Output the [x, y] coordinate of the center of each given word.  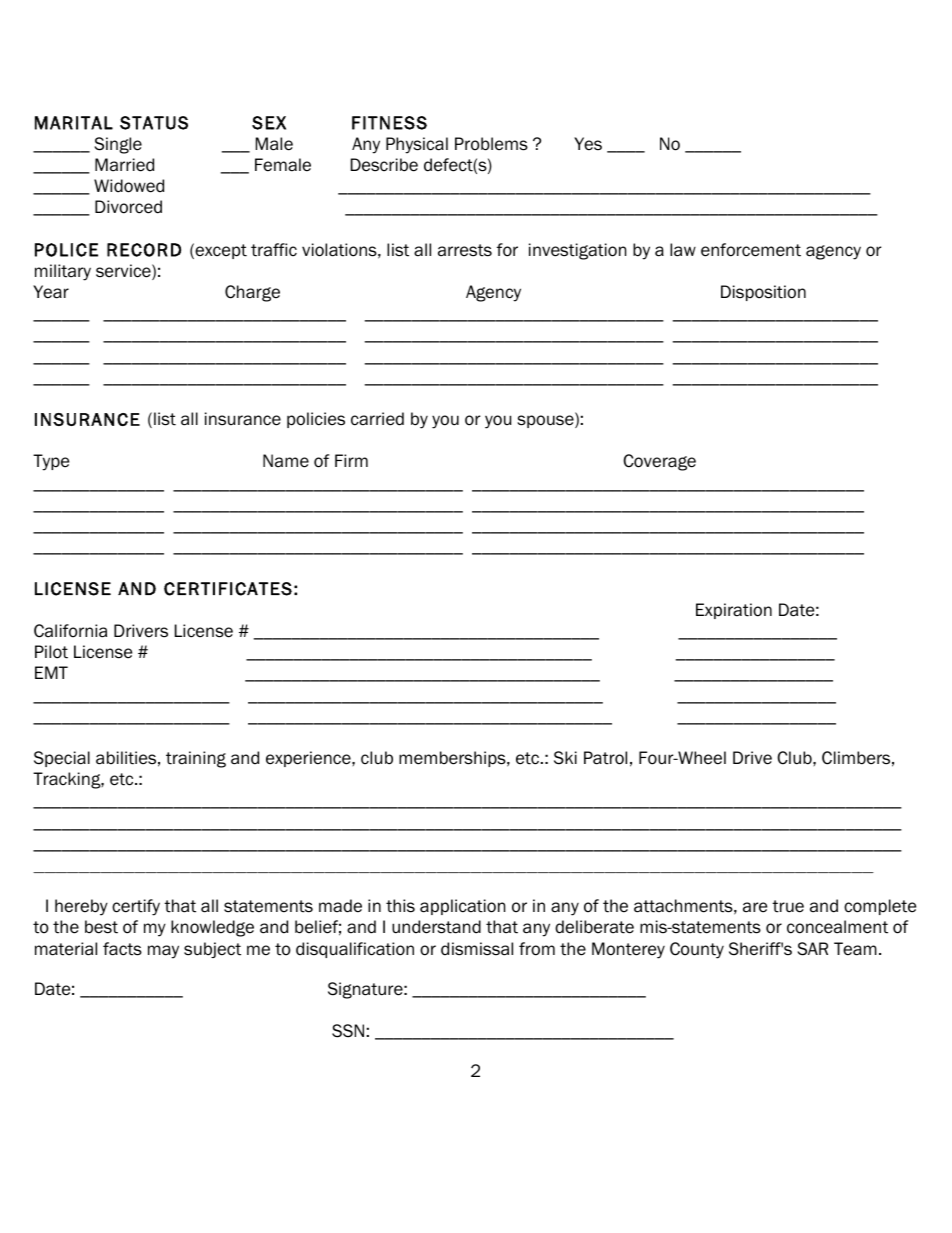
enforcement [751, 250]
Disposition [763, 293]
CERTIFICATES [228, 589]
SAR [813, 949]
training [196, 759]
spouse [546, 421]
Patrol [605, 758]
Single [118, 145]
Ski [565, 758]
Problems [491, 144]
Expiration [734, 611]
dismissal [477, 949]
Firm [351, 460]
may [163, 952]
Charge [252, 293]
